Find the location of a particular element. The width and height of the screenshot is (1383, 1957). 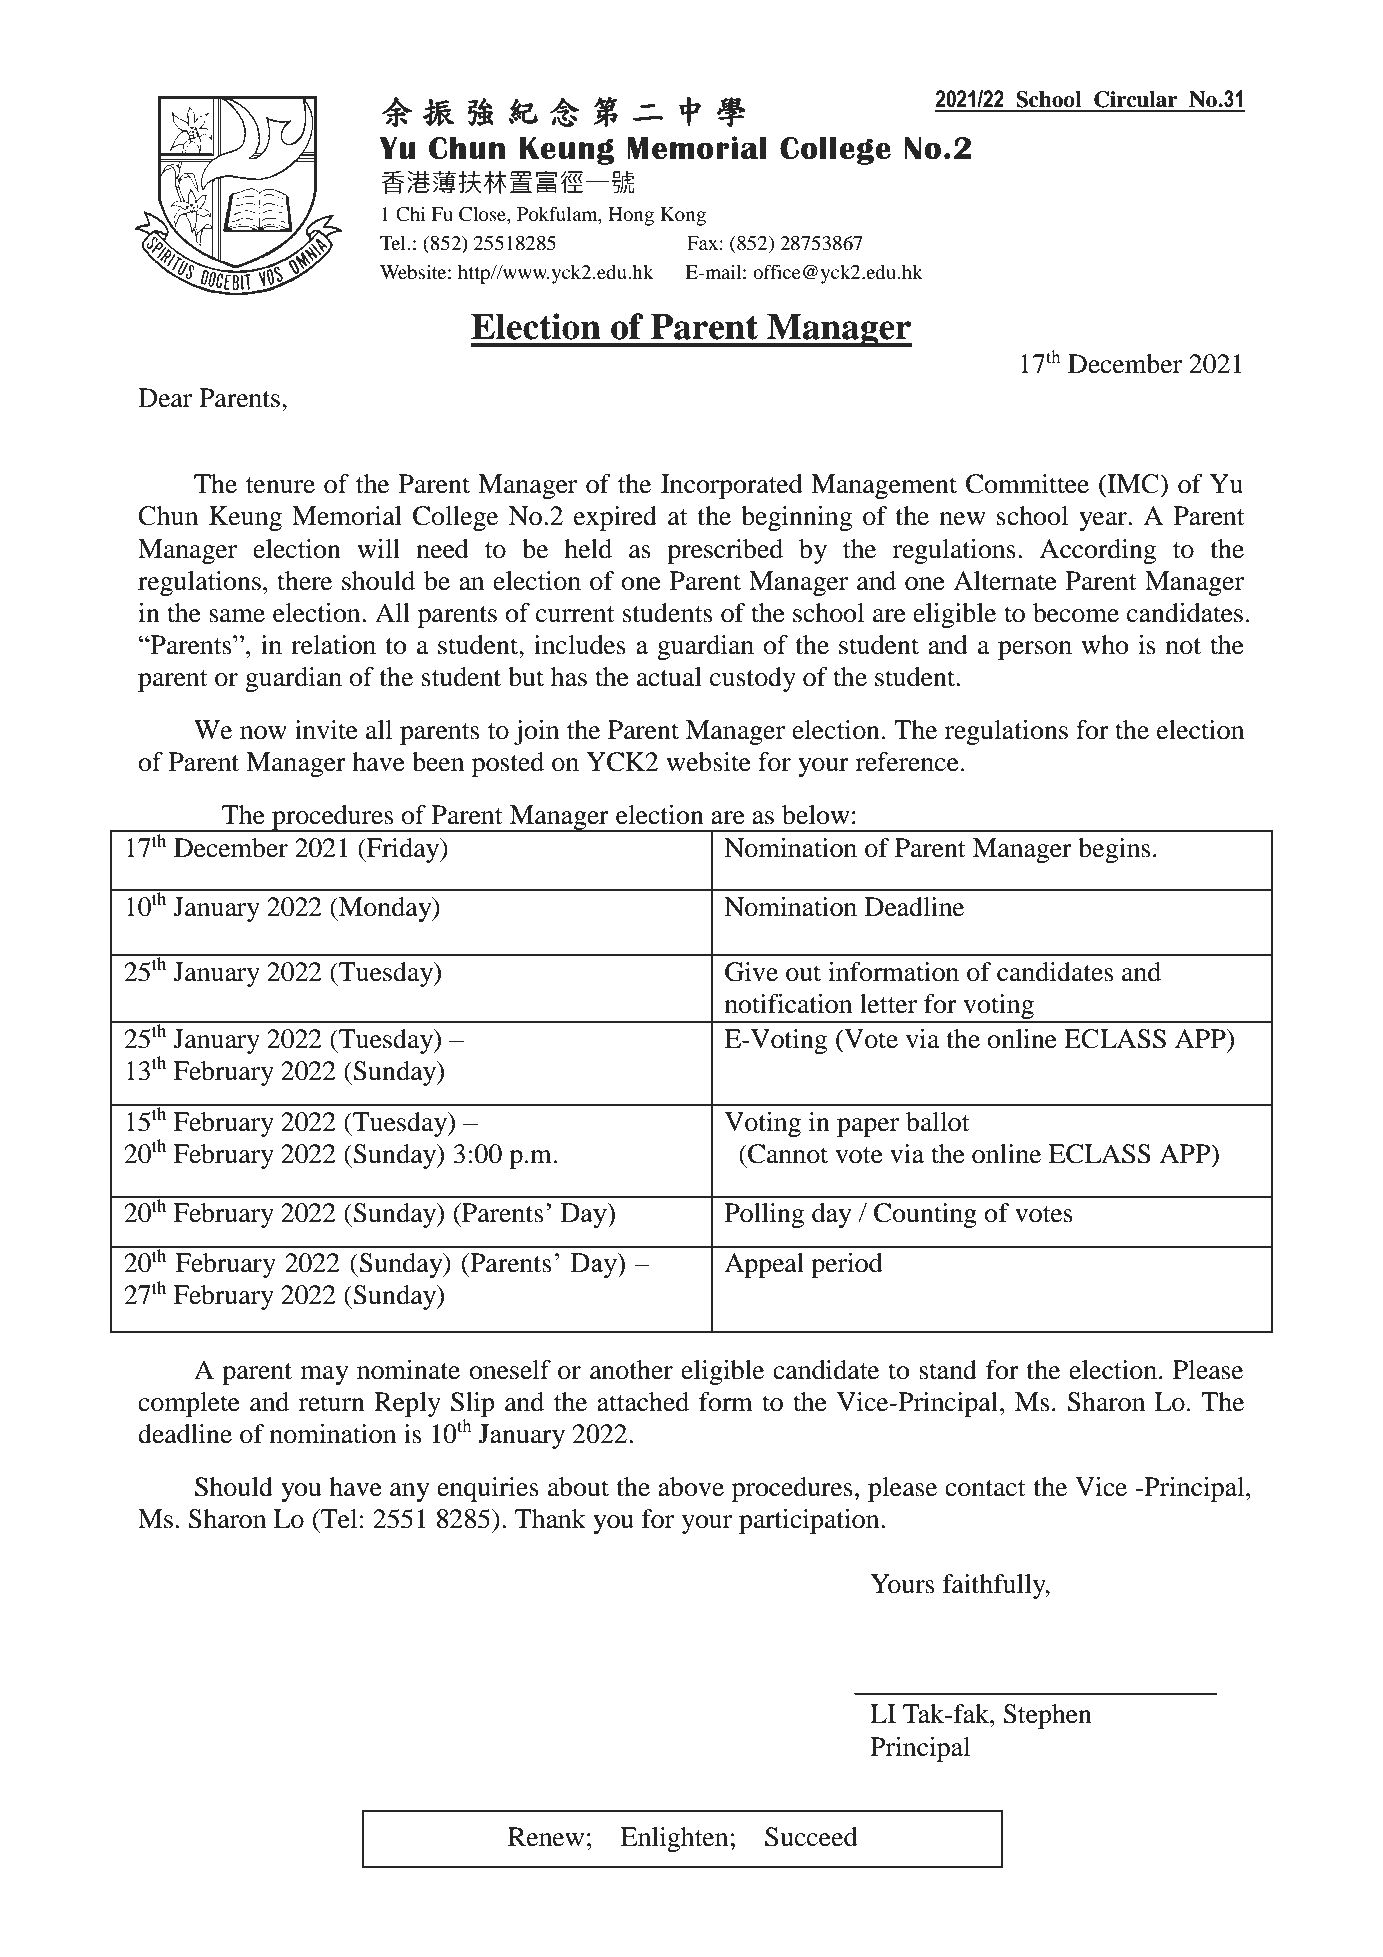

Renew is located at coordinates (546, 1837).
